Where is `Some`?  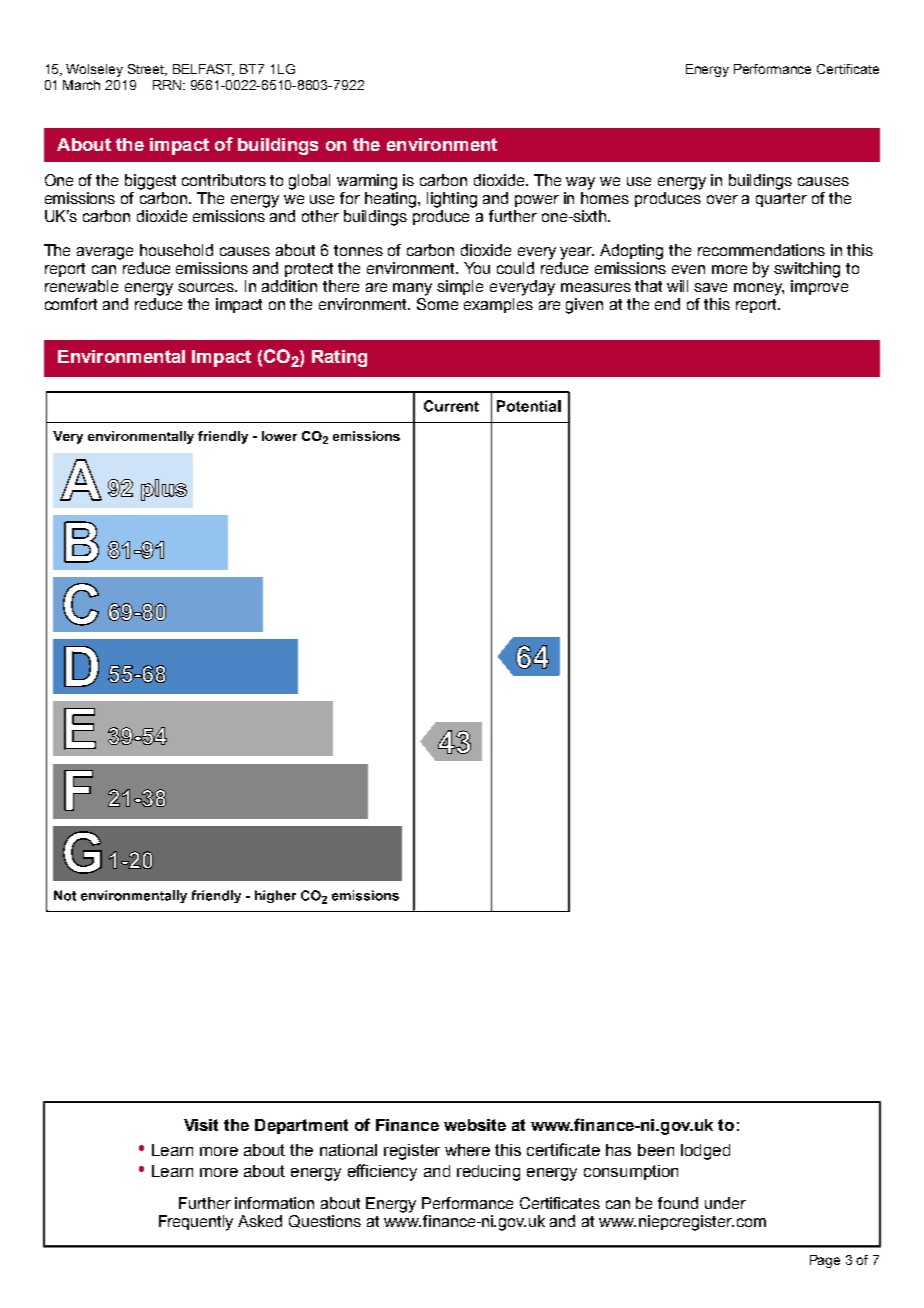 Some is located at coordinates (437, 302).
